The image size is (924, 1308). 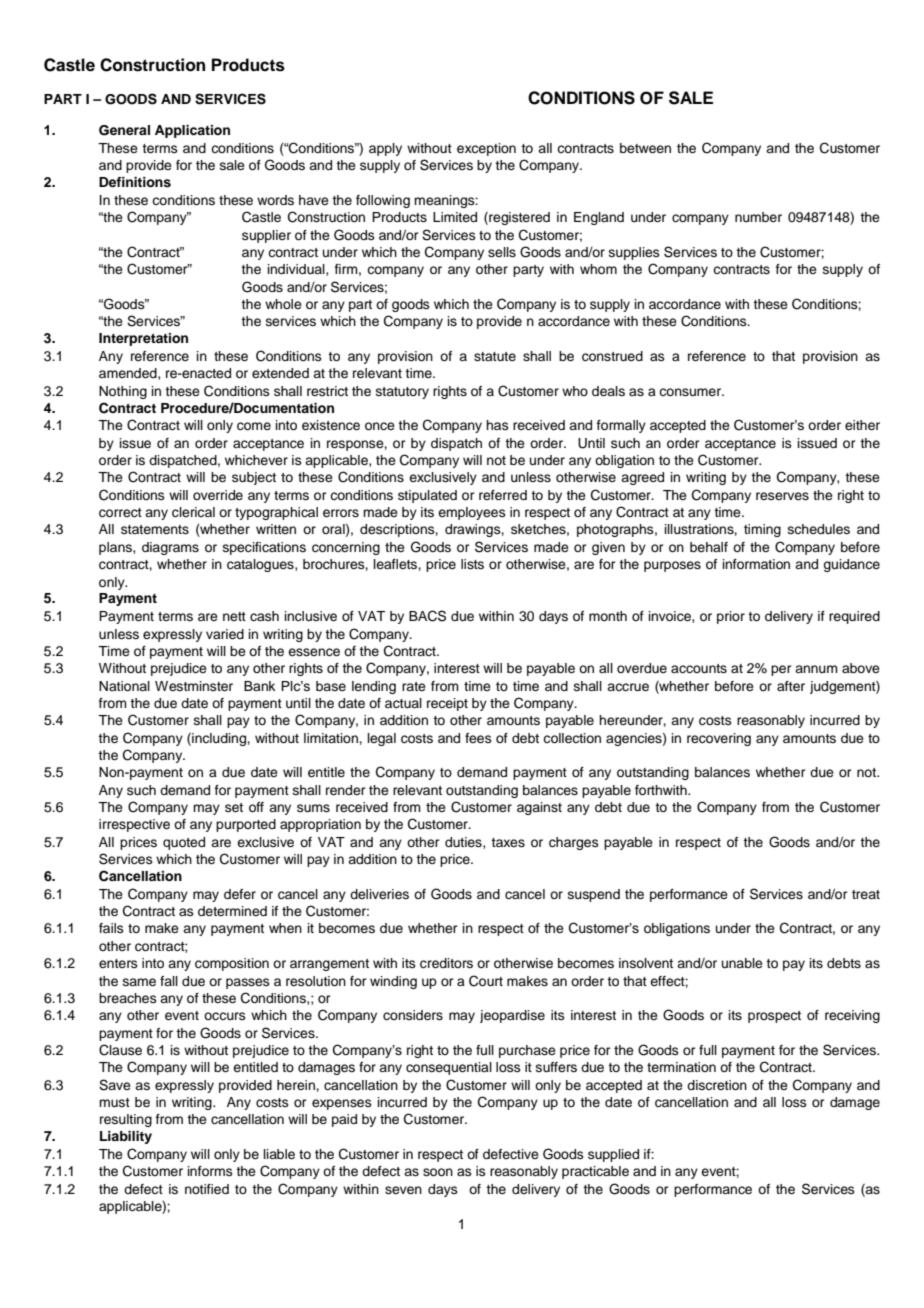 I want to click on number, so click(x=758, y=217).
